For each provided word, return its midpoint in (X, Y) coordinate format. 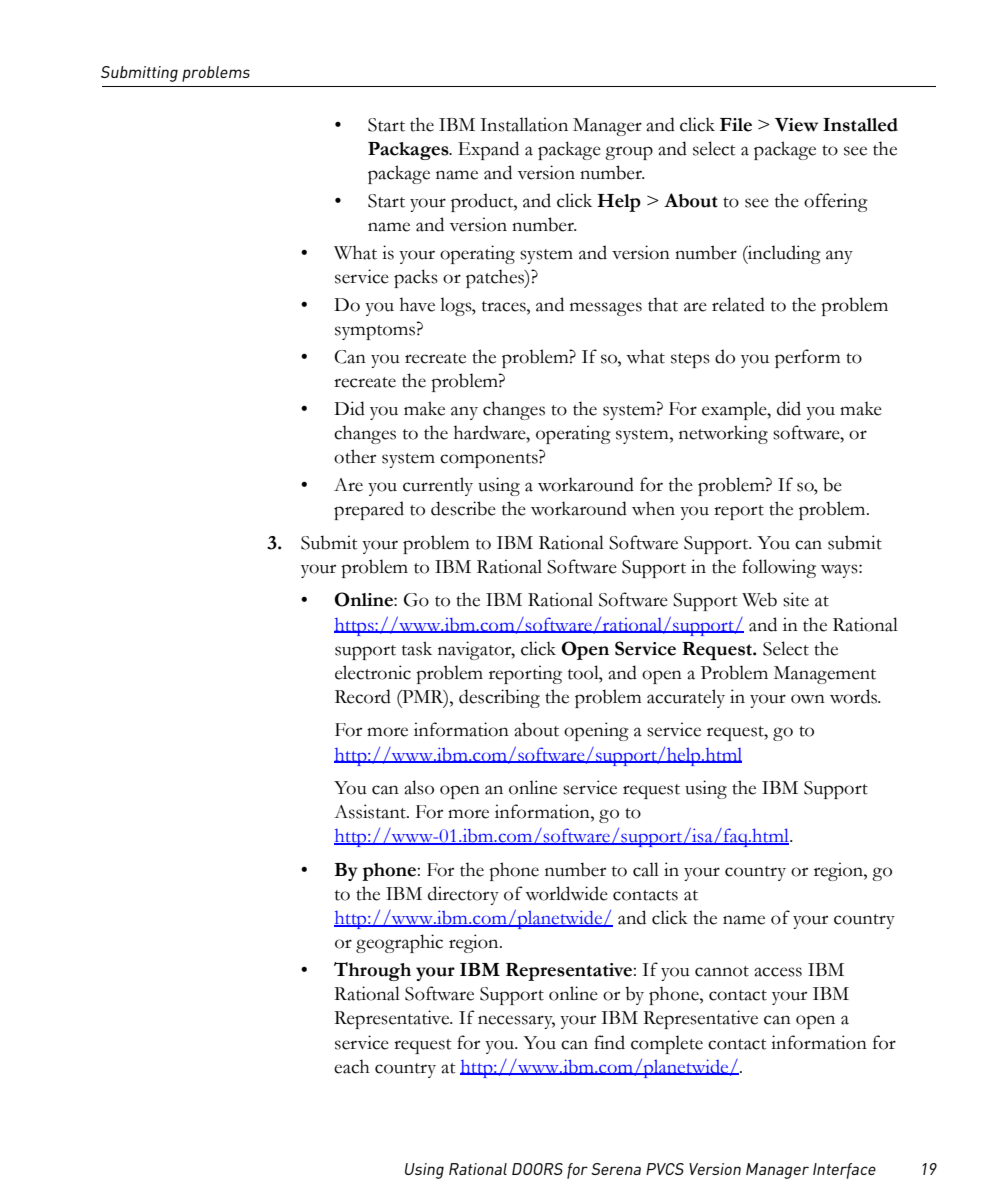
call (646, 869)
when (653, 508)
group (629, 153)
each (352, 1066)
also (419, 787)
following (779, 568)
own (808, 699)
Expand (488, 150)
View (796, 125)
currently (438, 486)
